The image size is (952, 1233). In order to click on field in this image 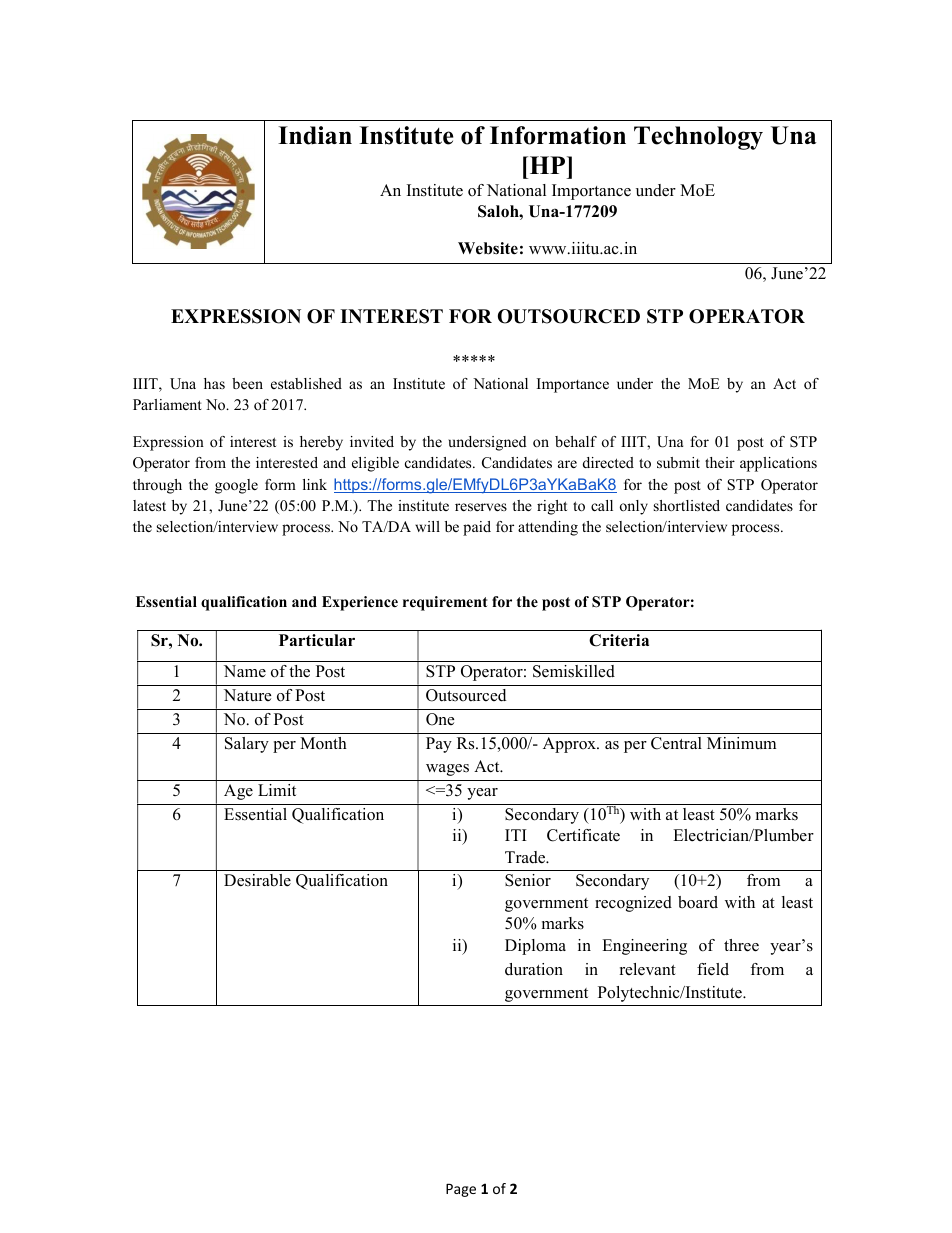, I will do `click(713, 969)`.
